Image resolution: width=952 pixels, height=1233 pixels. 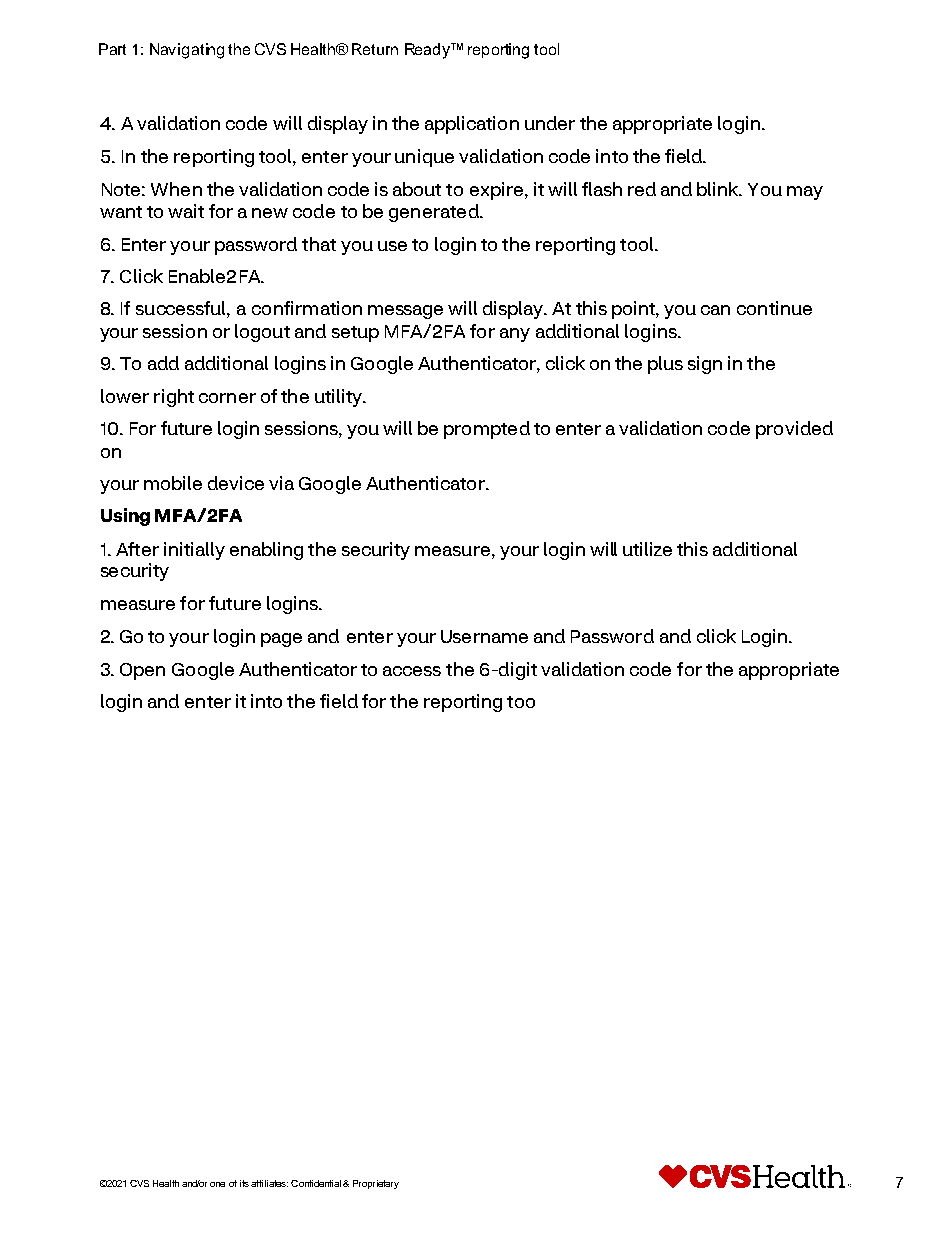 What do you see at coordinates (429, 51) in the document?
I see `Ready` at bounding box center [429, 51].
